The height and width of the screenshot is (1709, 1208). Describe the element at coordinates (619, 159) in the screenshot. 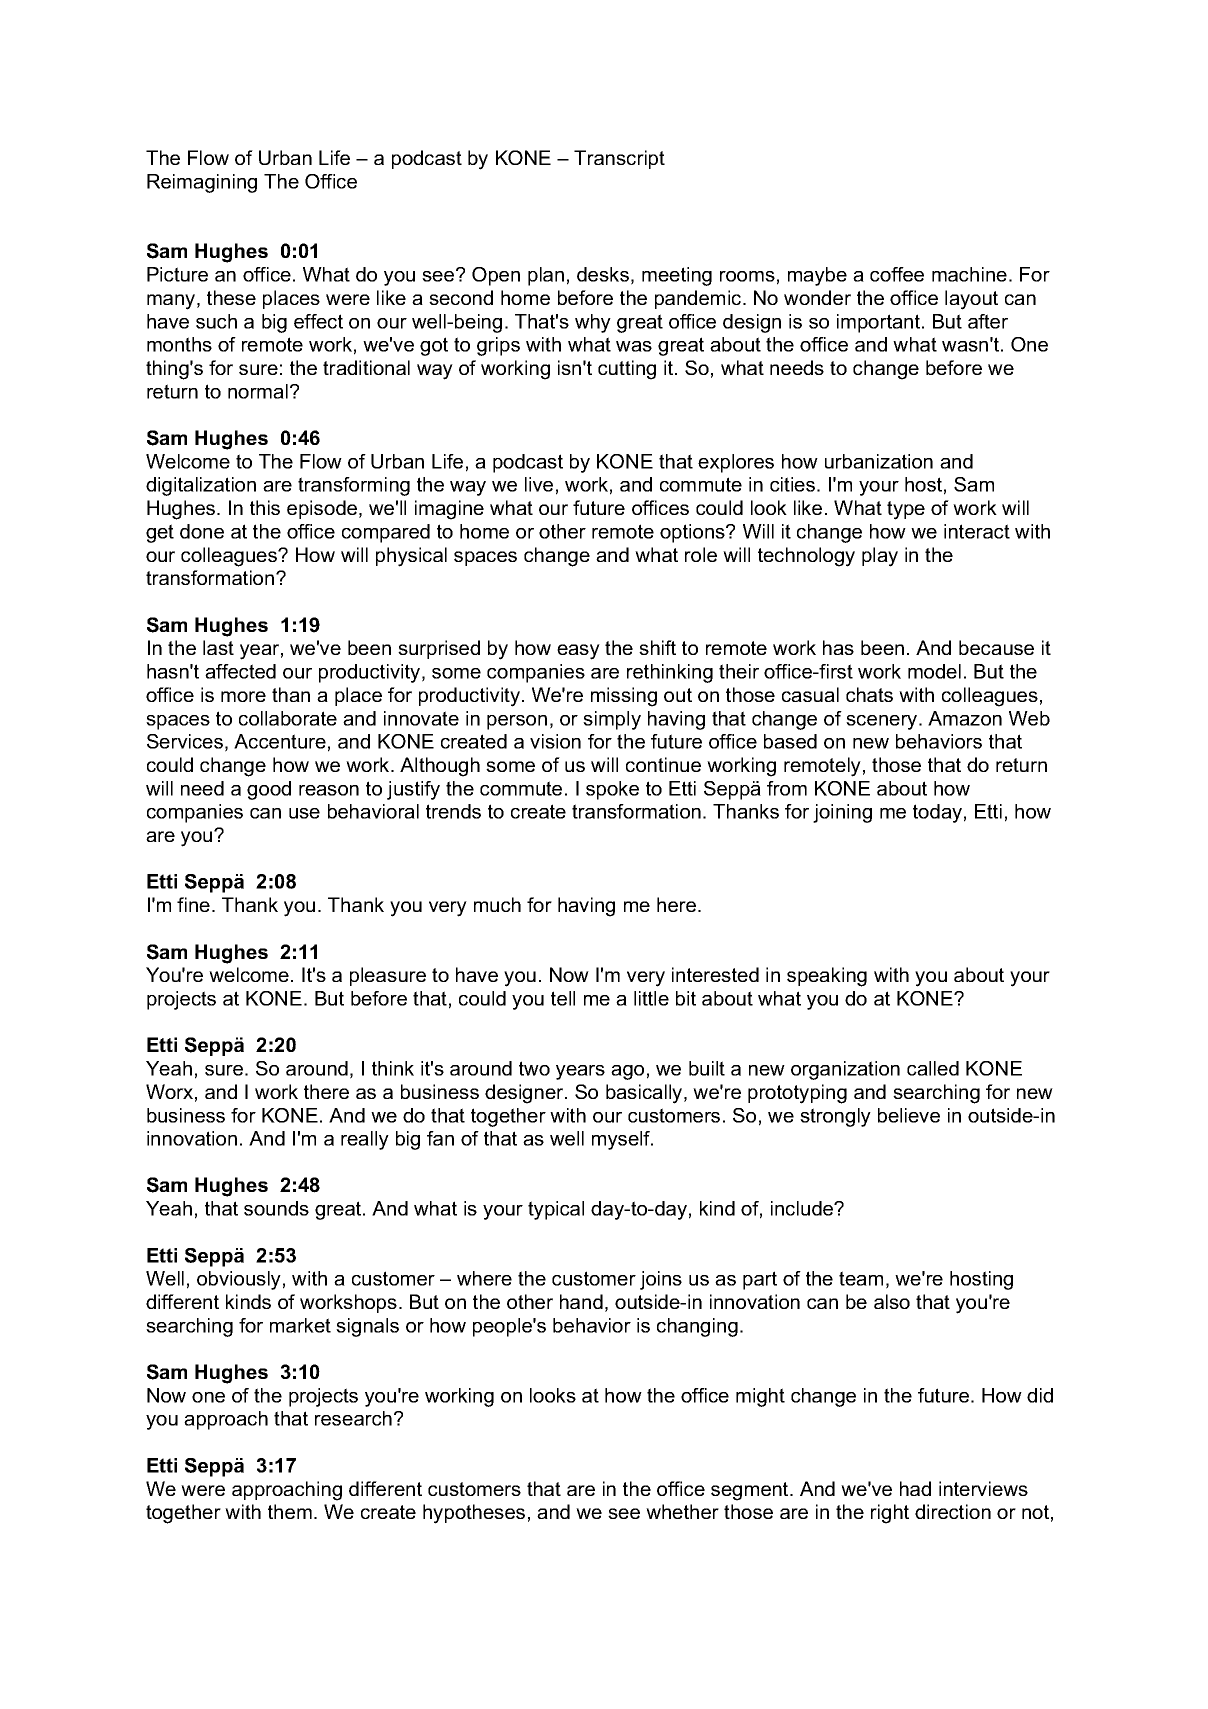

I see `Transcript` at that location.
